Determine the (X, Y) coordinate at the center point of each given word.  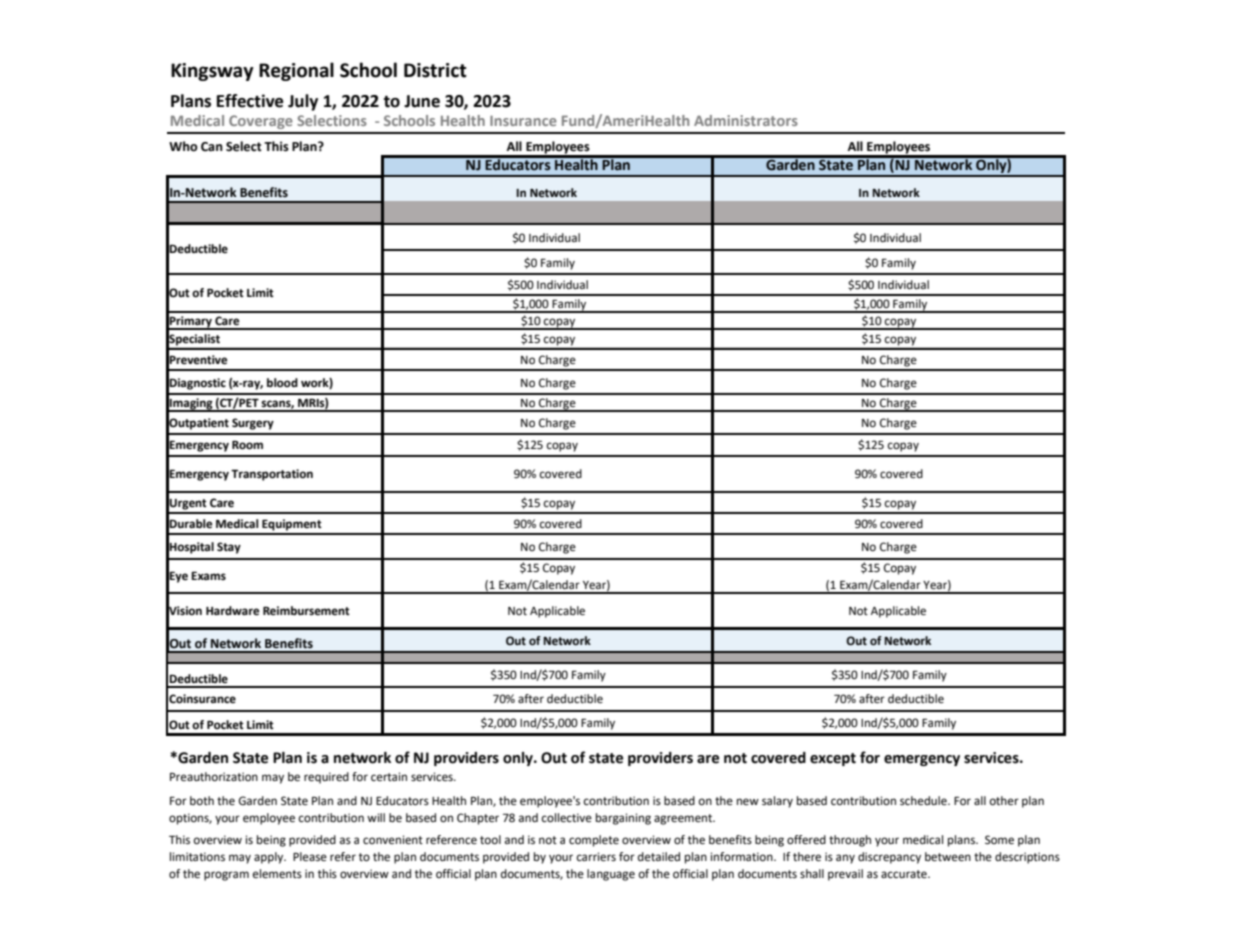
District (435, 70)
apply (270, 858)
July (303, 102)
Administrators (746, 120)
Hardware (232, 611)
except (833, 759)
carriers (596, 857)
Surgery (253, 424)
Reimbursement (306, 611)
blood (282, 382)
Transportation (272, 475)
